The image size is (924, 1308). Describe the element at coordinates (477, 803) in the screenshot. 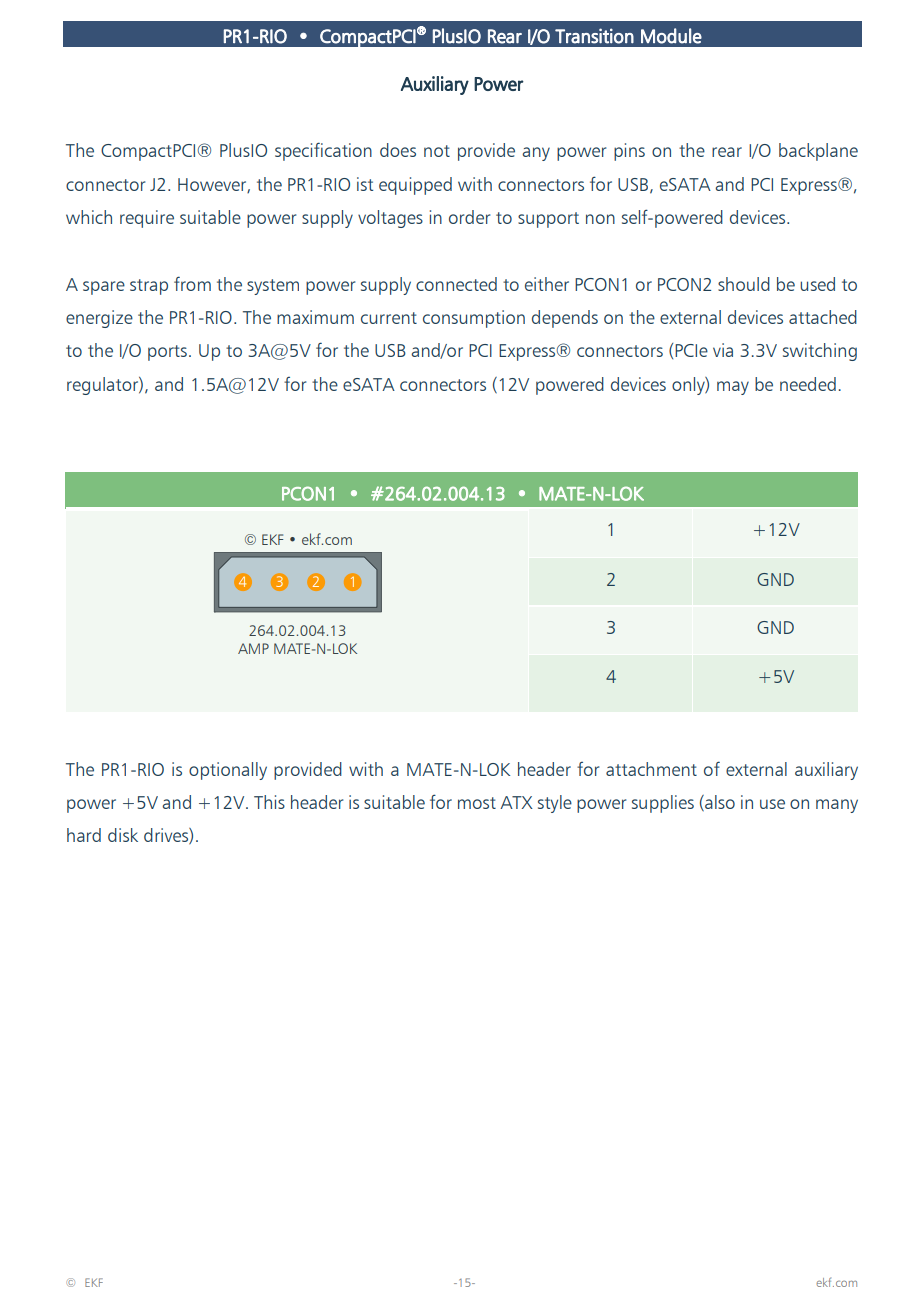

I see `most` at that location.
